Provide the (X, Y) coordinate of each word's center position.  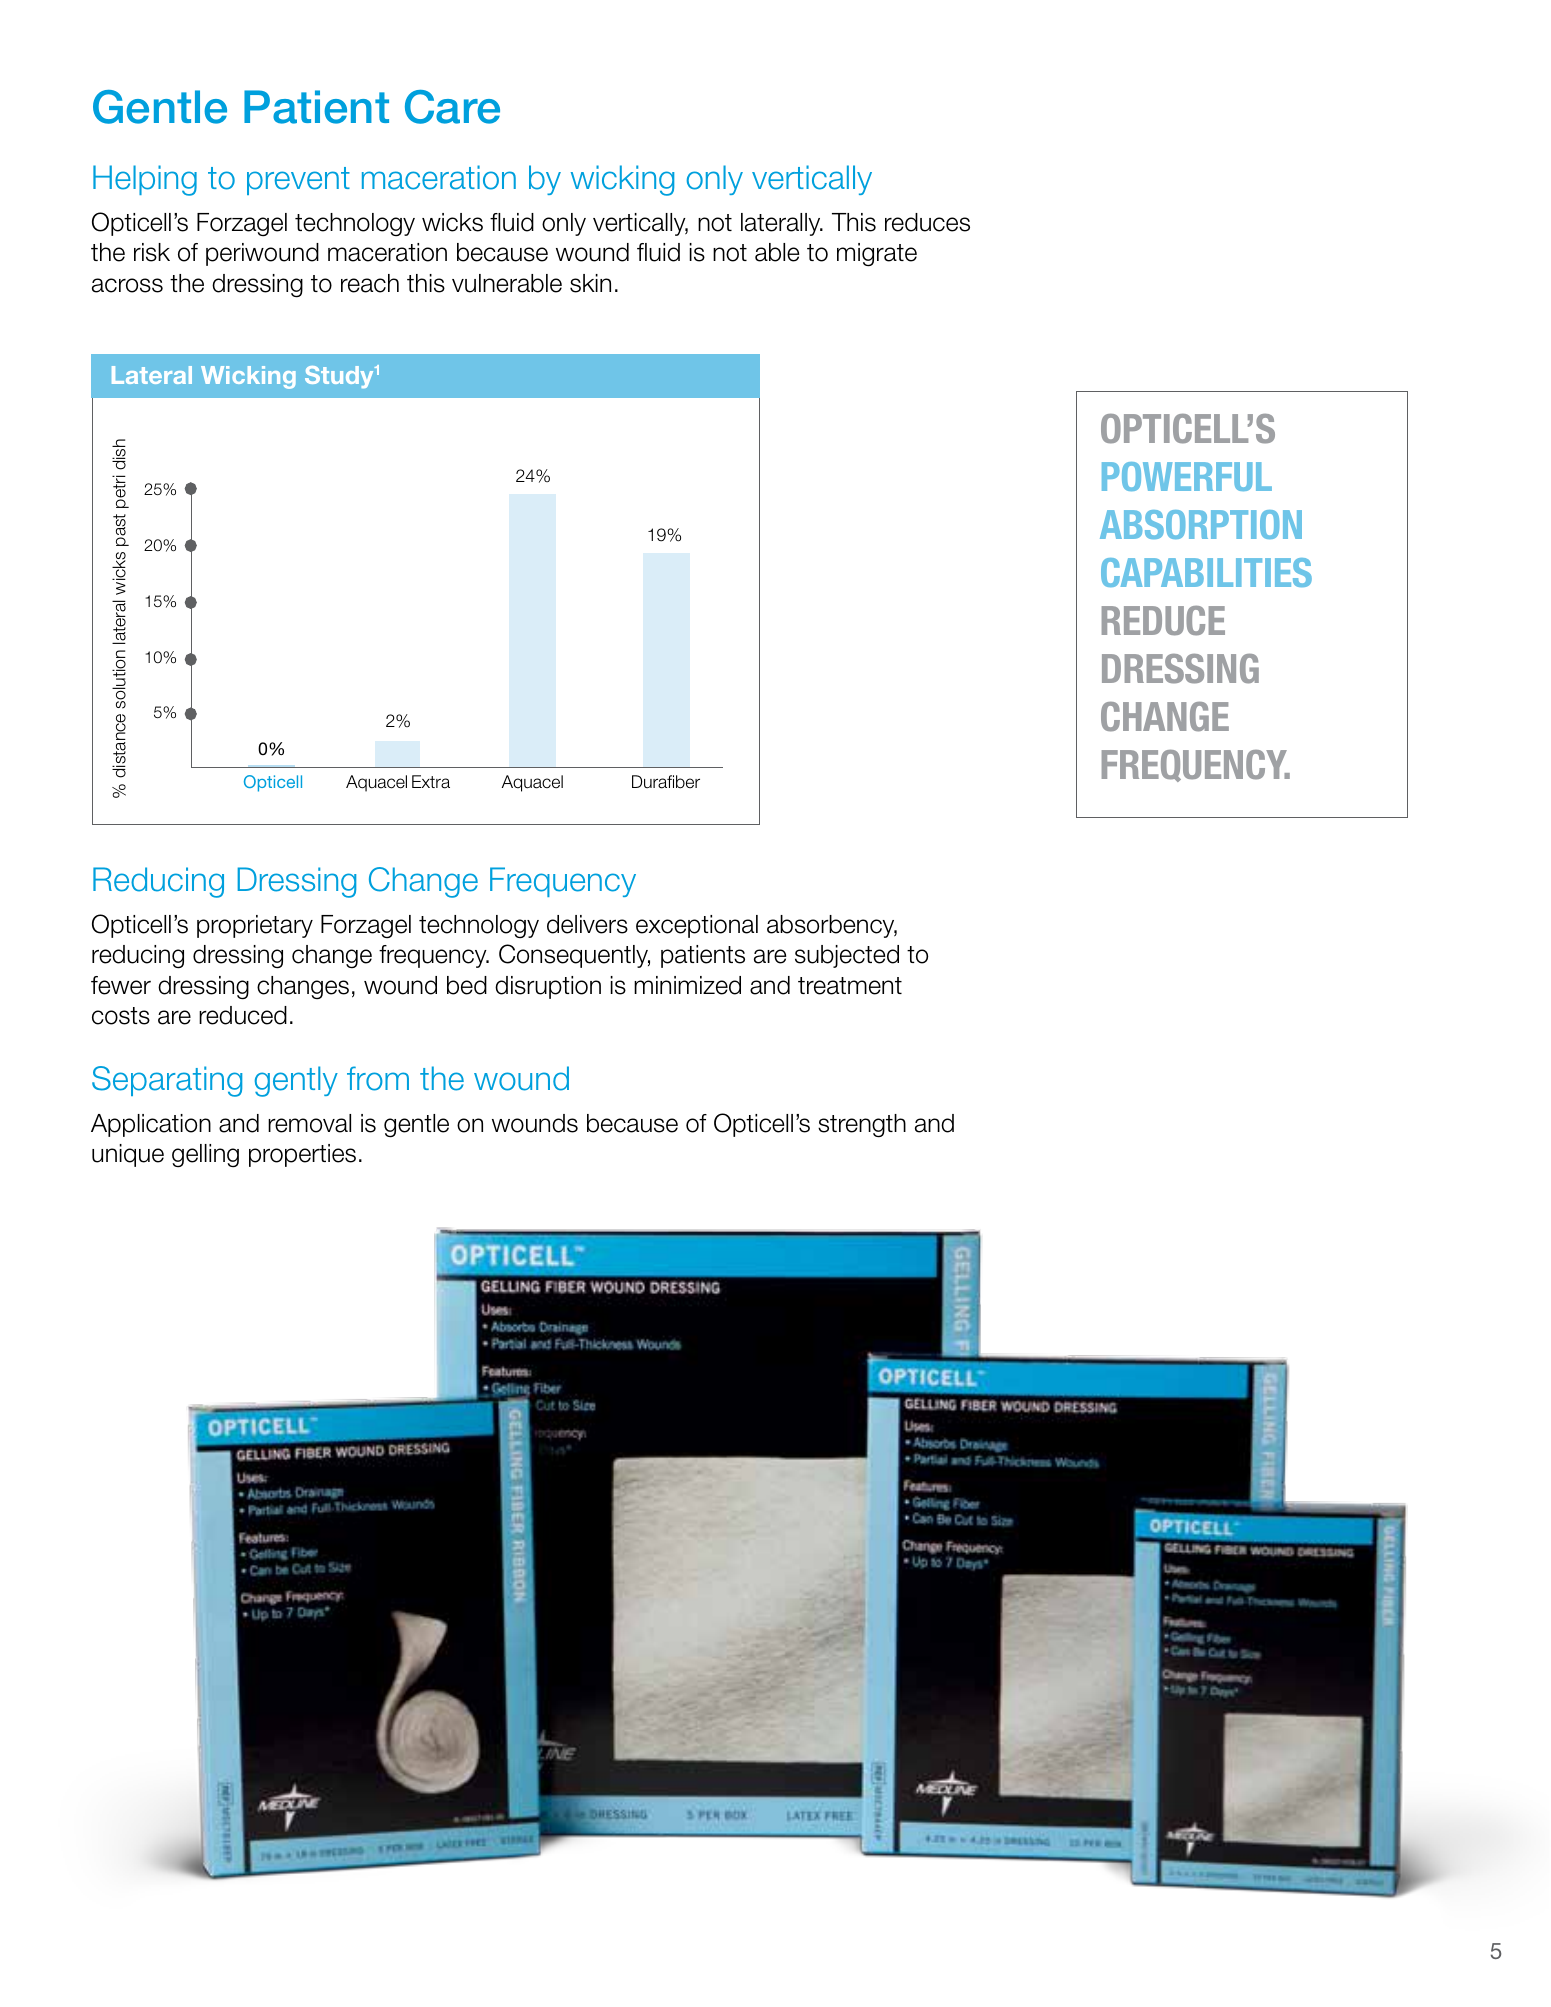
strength (862, 1126)
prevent (298, 181)
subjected (847, 956)
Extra (431, 782)
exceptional (697, 926)
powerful (1187, 476)
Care (452, 107)
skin (590, 283)
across (127, 285)
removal (309, 1123)
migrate (877, 255)
